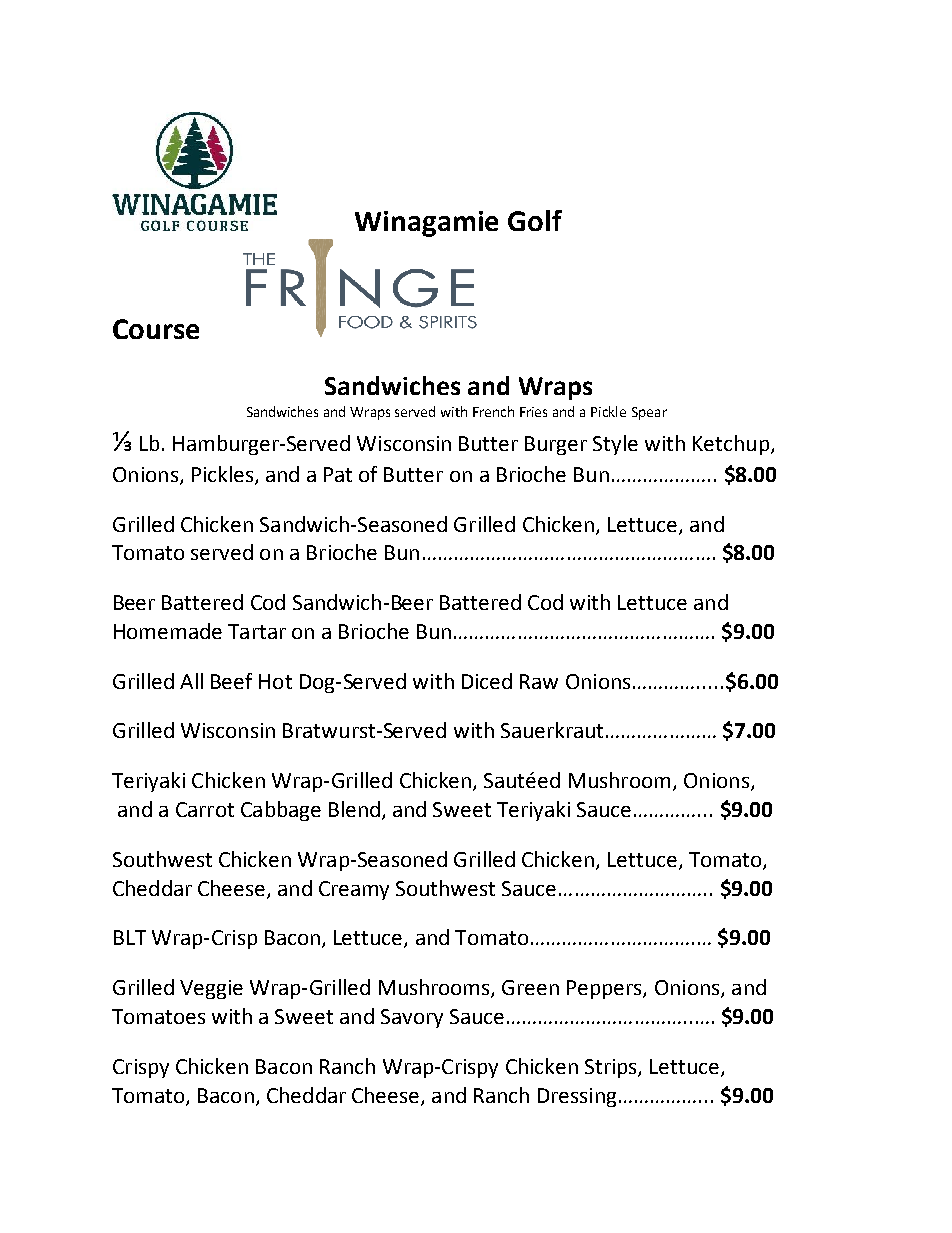 Image resolution: width=952 pixels, height=1233 pixels. What do you see at coordinates (487, 681) in the document?
I see `Diced` at bounding box center [487, 681].
